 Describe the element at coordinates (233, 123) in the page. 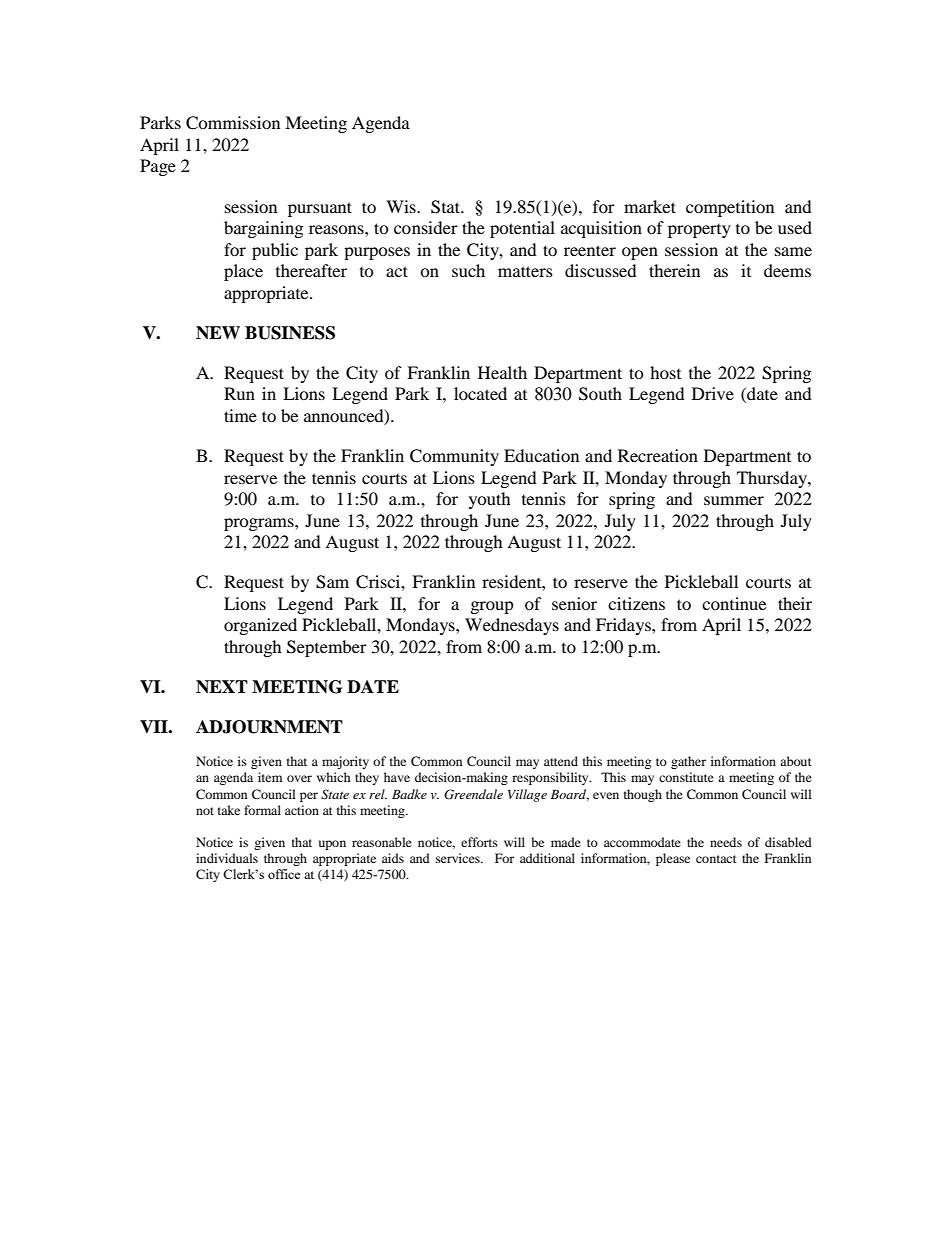

I see `Commission` at that location.
